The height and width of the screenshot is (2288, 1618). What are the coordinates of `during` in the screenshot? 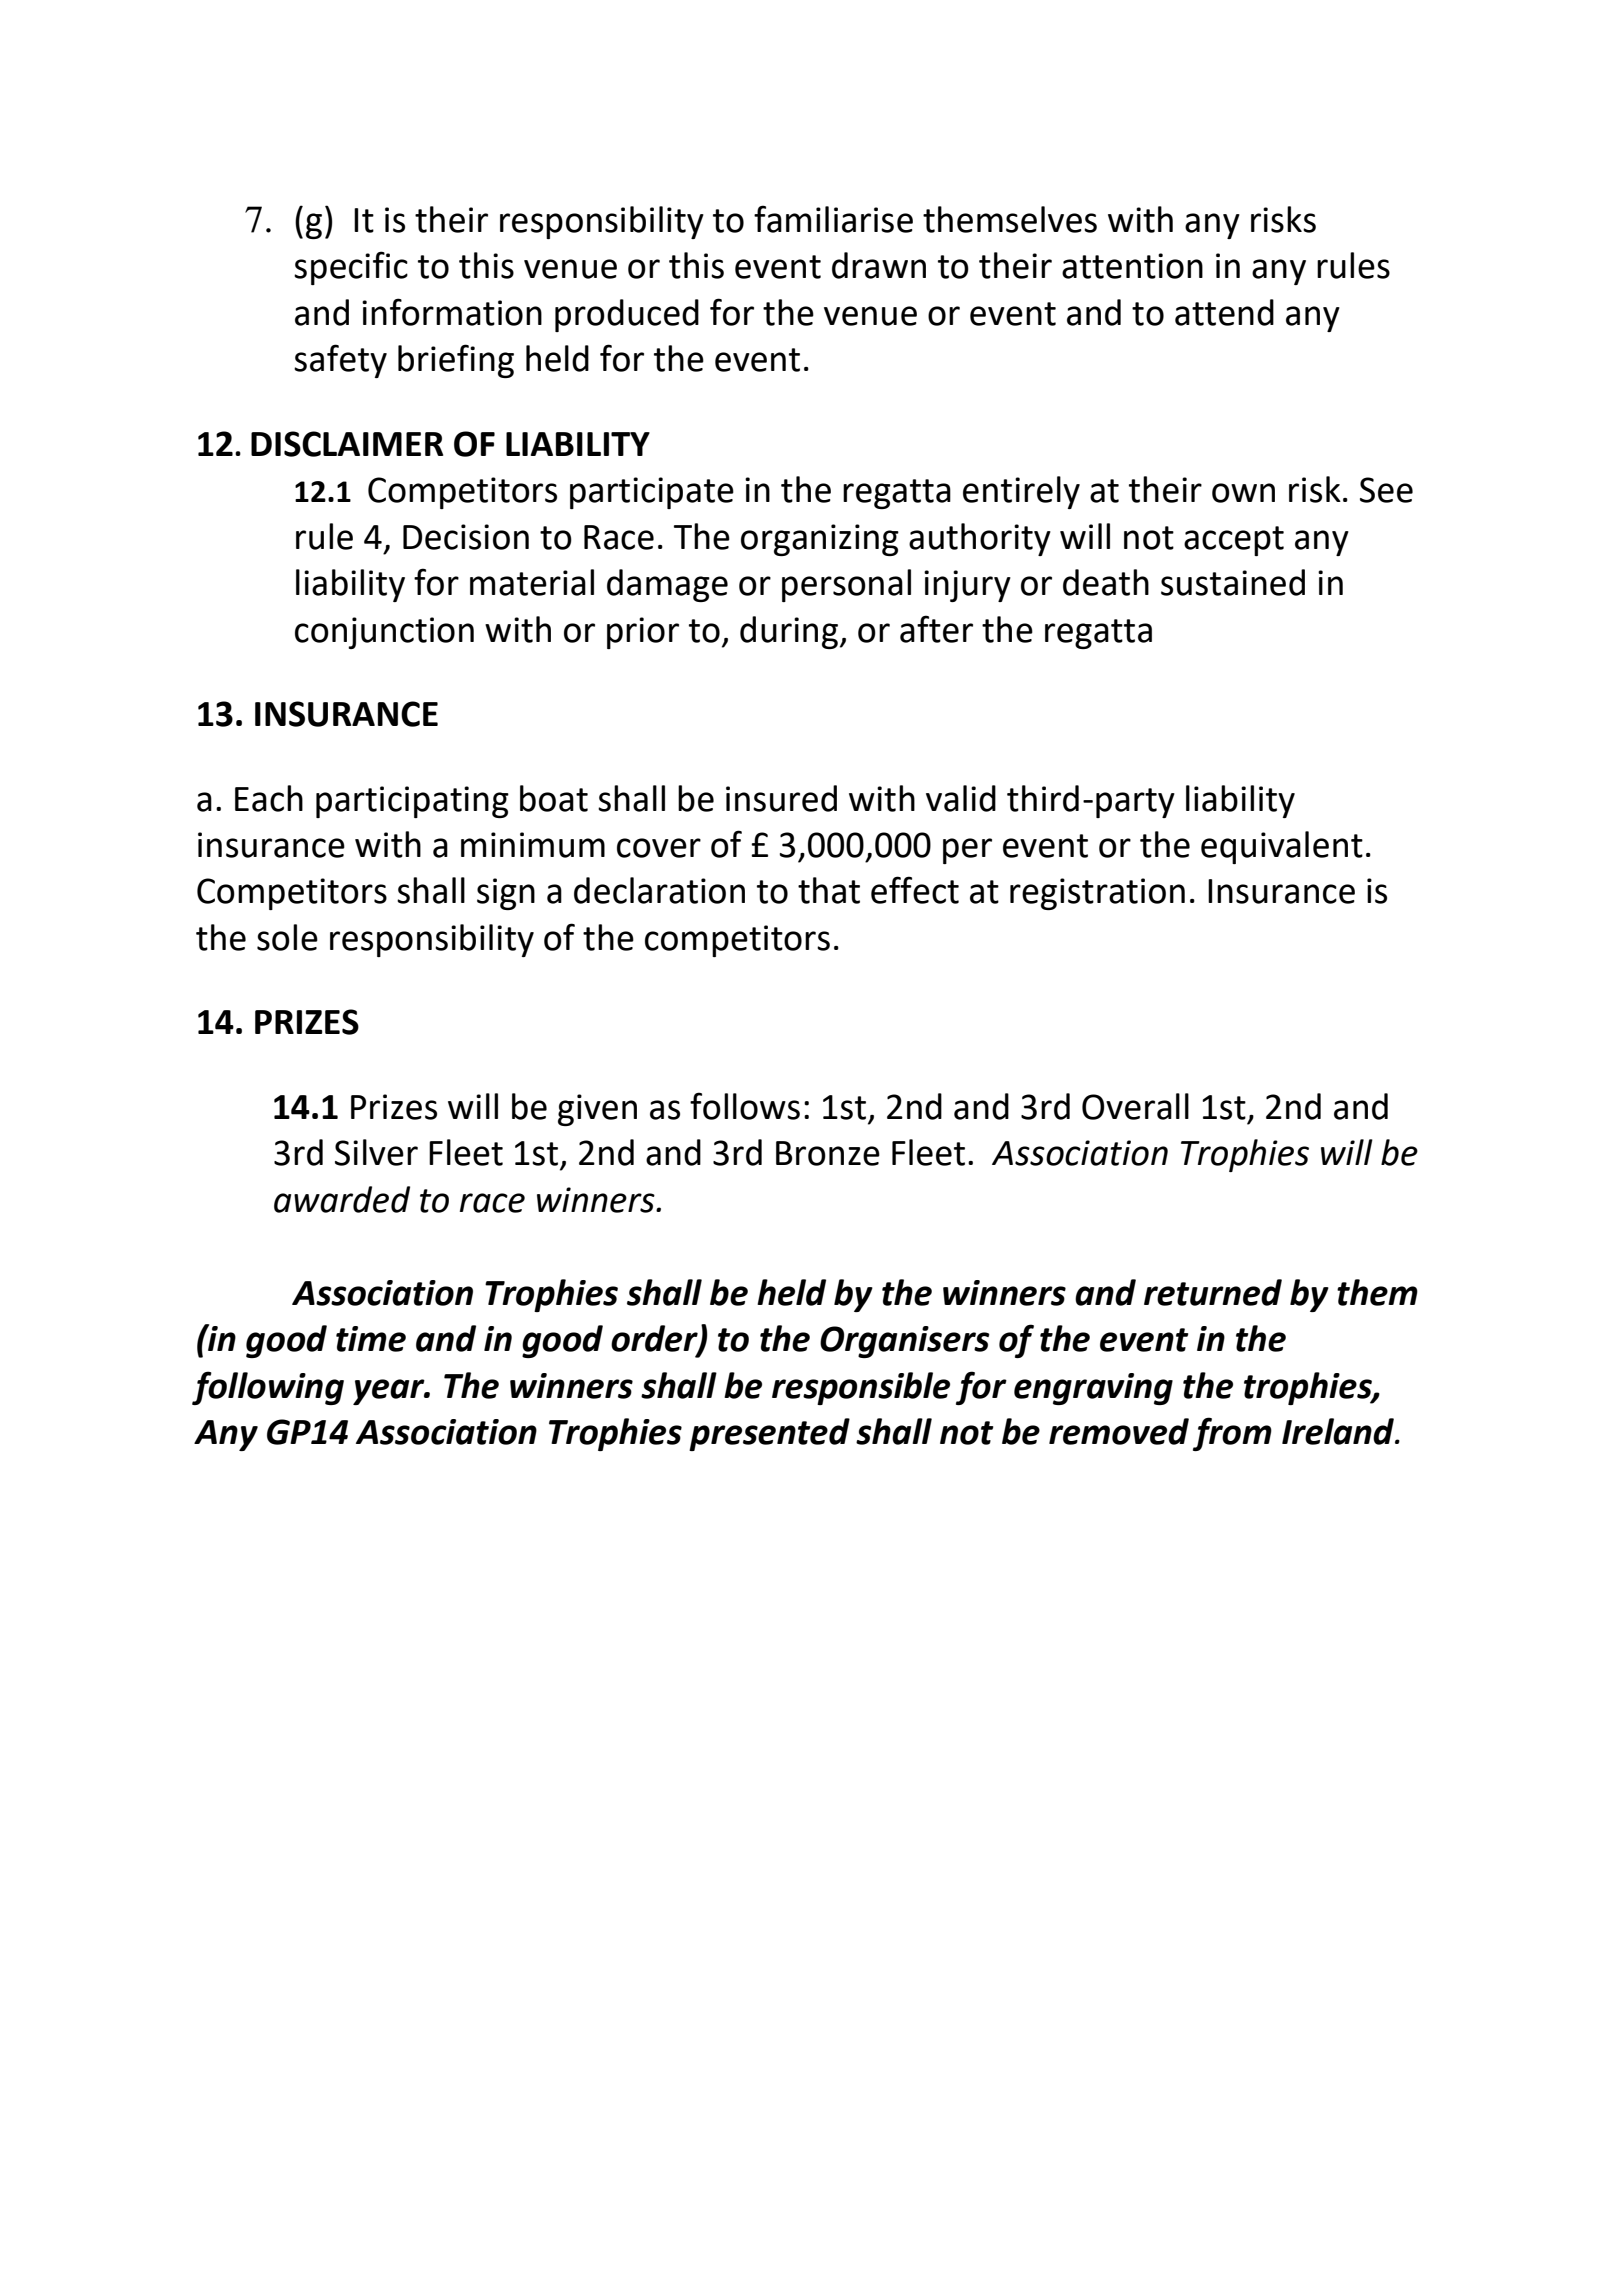 It's located at (789, 632).
